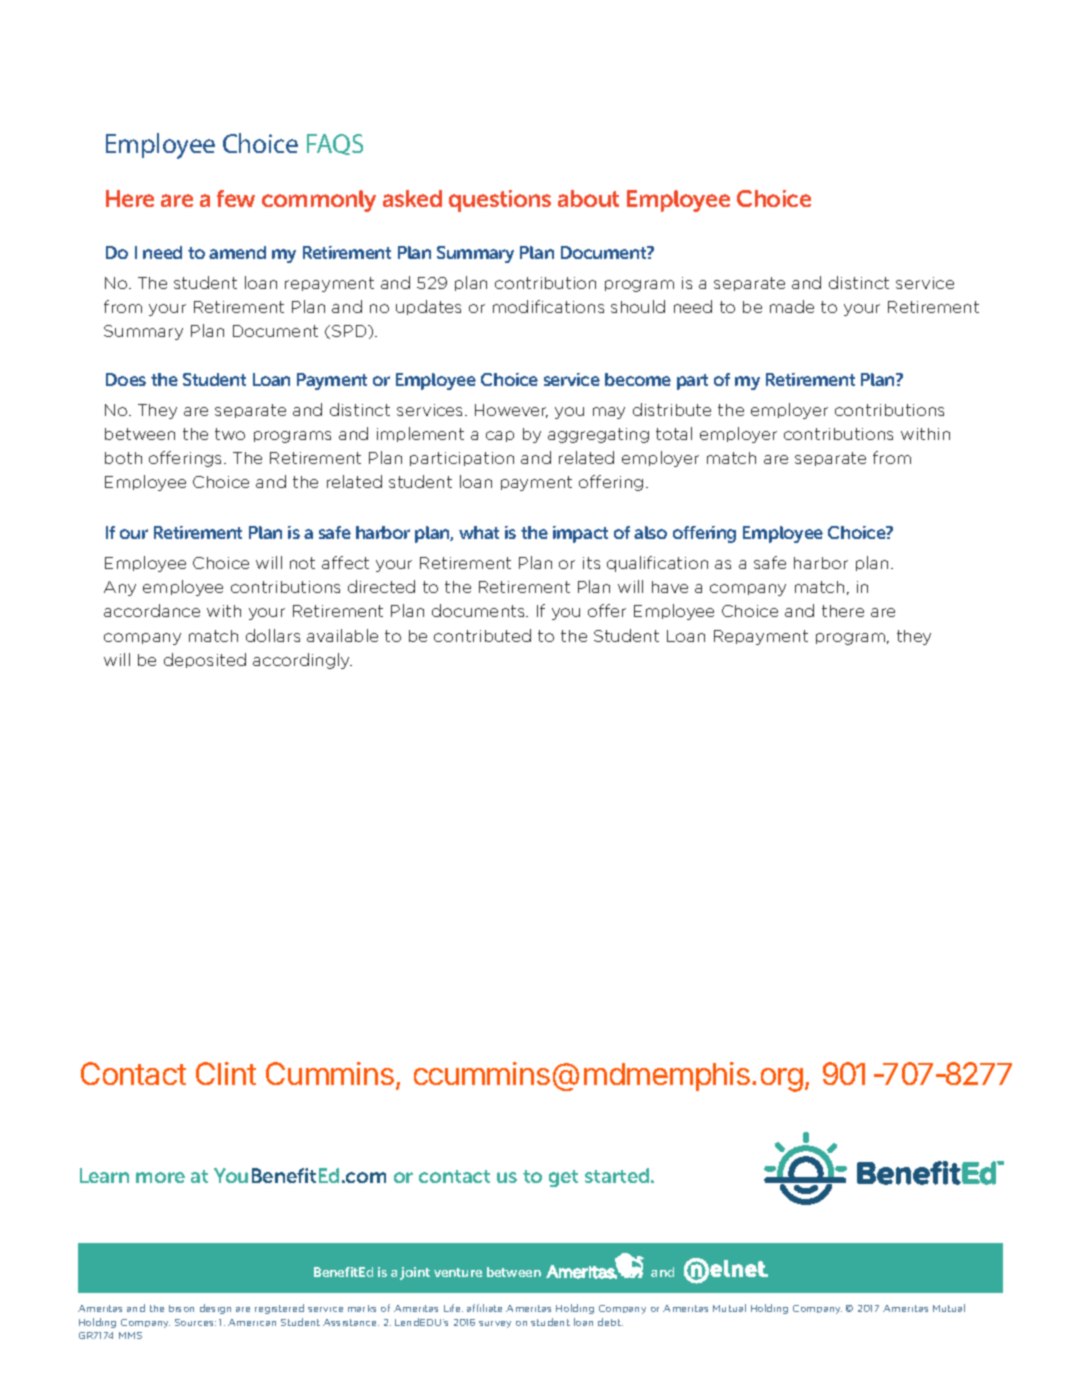  What do you see at coordinates (236, 198) in the screenshot?
I see `few` at bounding box center [236, 198].
